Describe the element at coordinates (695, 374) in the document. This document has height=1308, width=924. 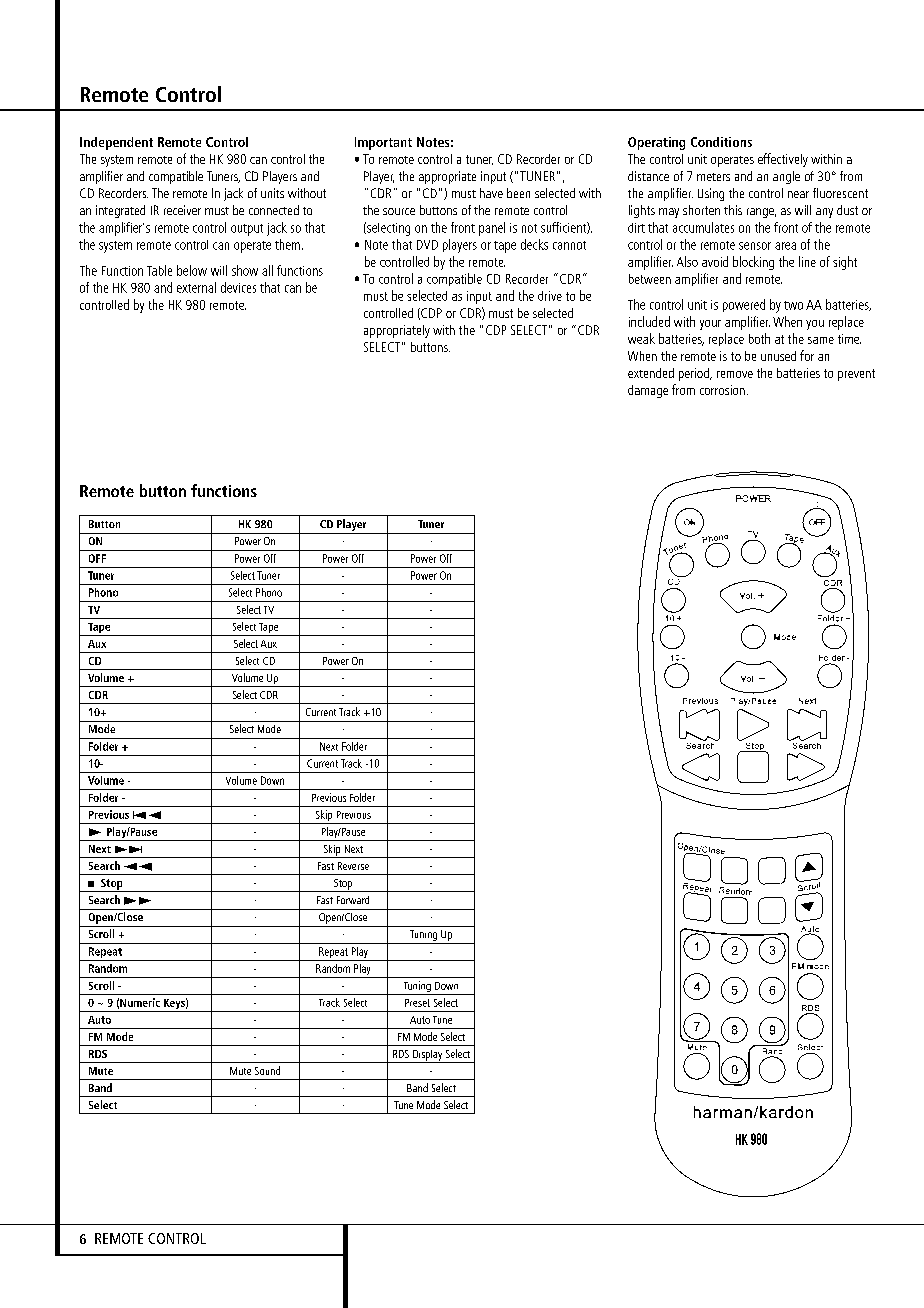
I see `period` at that location.
